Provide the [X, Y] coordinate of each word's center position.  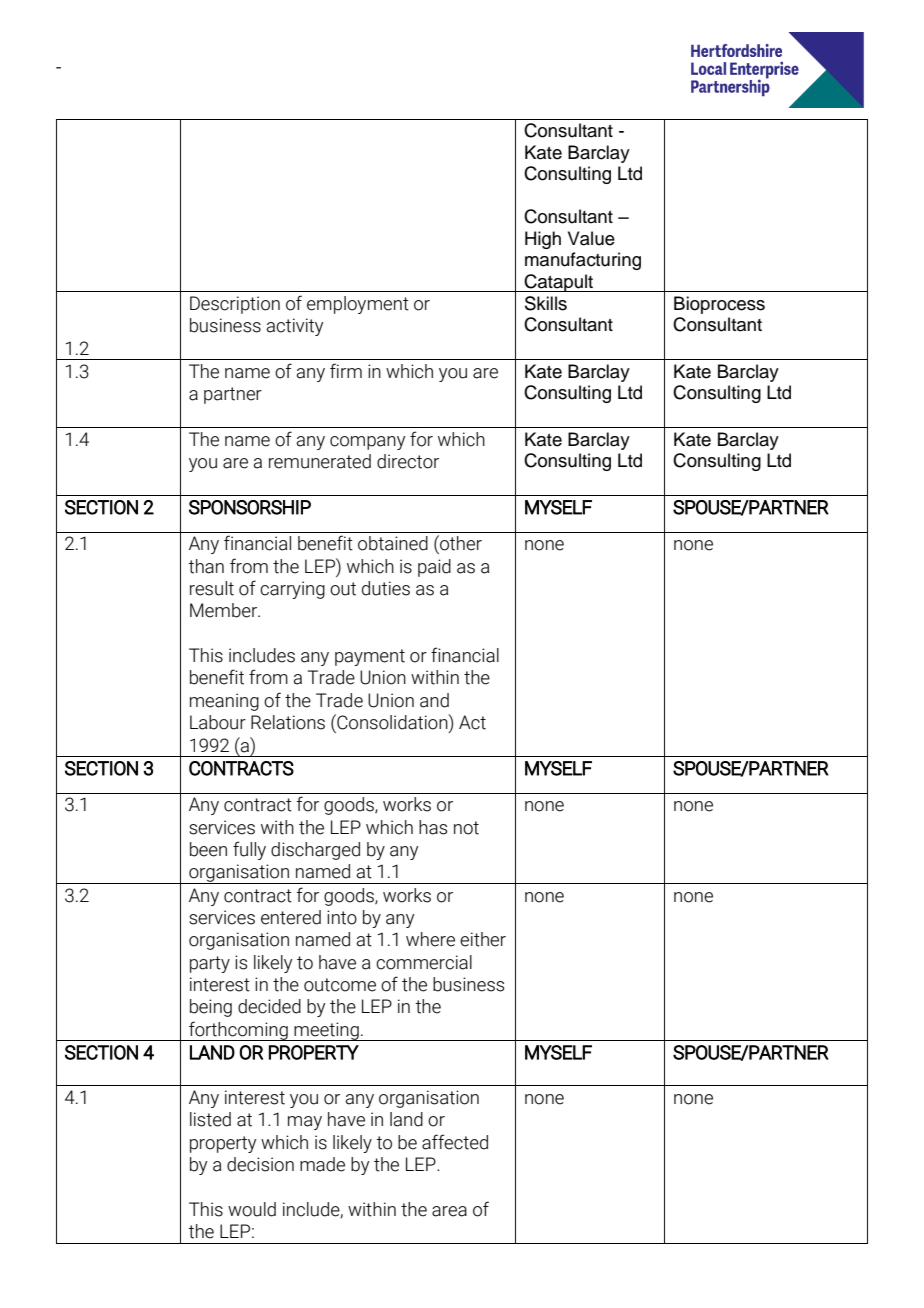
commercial [424, 962]
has [433, 827]
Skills [546, 303]
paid [434, 568]
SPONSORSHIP [250, 507]
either [483, 939]
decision [260, 1164]
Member [224, 610]
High [543, 240]
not [466, 828]
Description [235, 305]
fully [249, 850]
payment [370, 657]
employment [358, 305]
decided [269, 1006]
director [408, 461]
